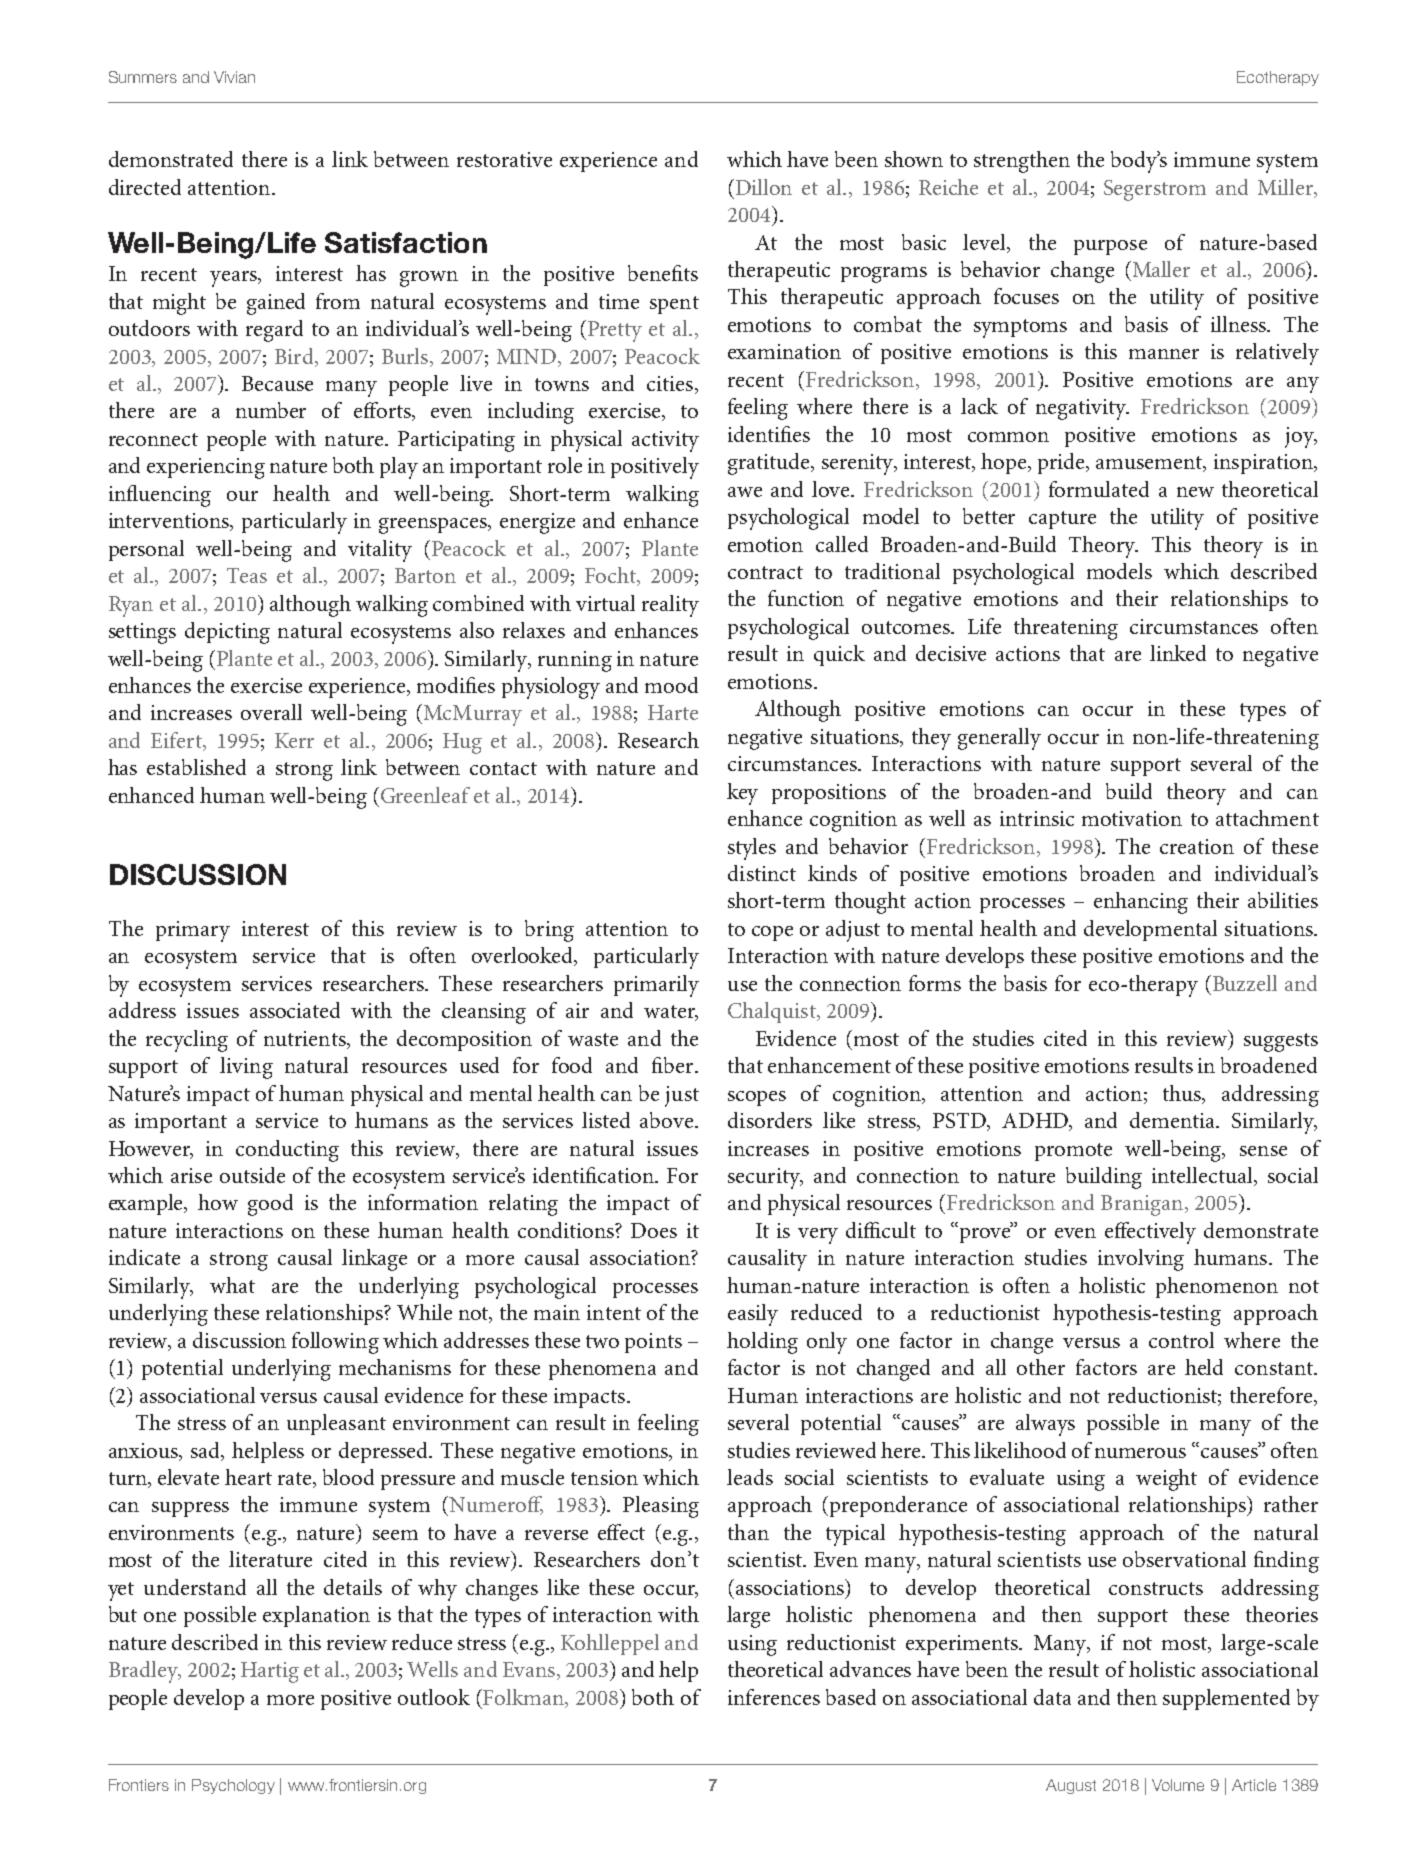 The width and height of the page is (1426, 1868). What do you see at coordinates (233, 1786) in the page?
I see `Psychology` at bounding box center [233, 1786].
